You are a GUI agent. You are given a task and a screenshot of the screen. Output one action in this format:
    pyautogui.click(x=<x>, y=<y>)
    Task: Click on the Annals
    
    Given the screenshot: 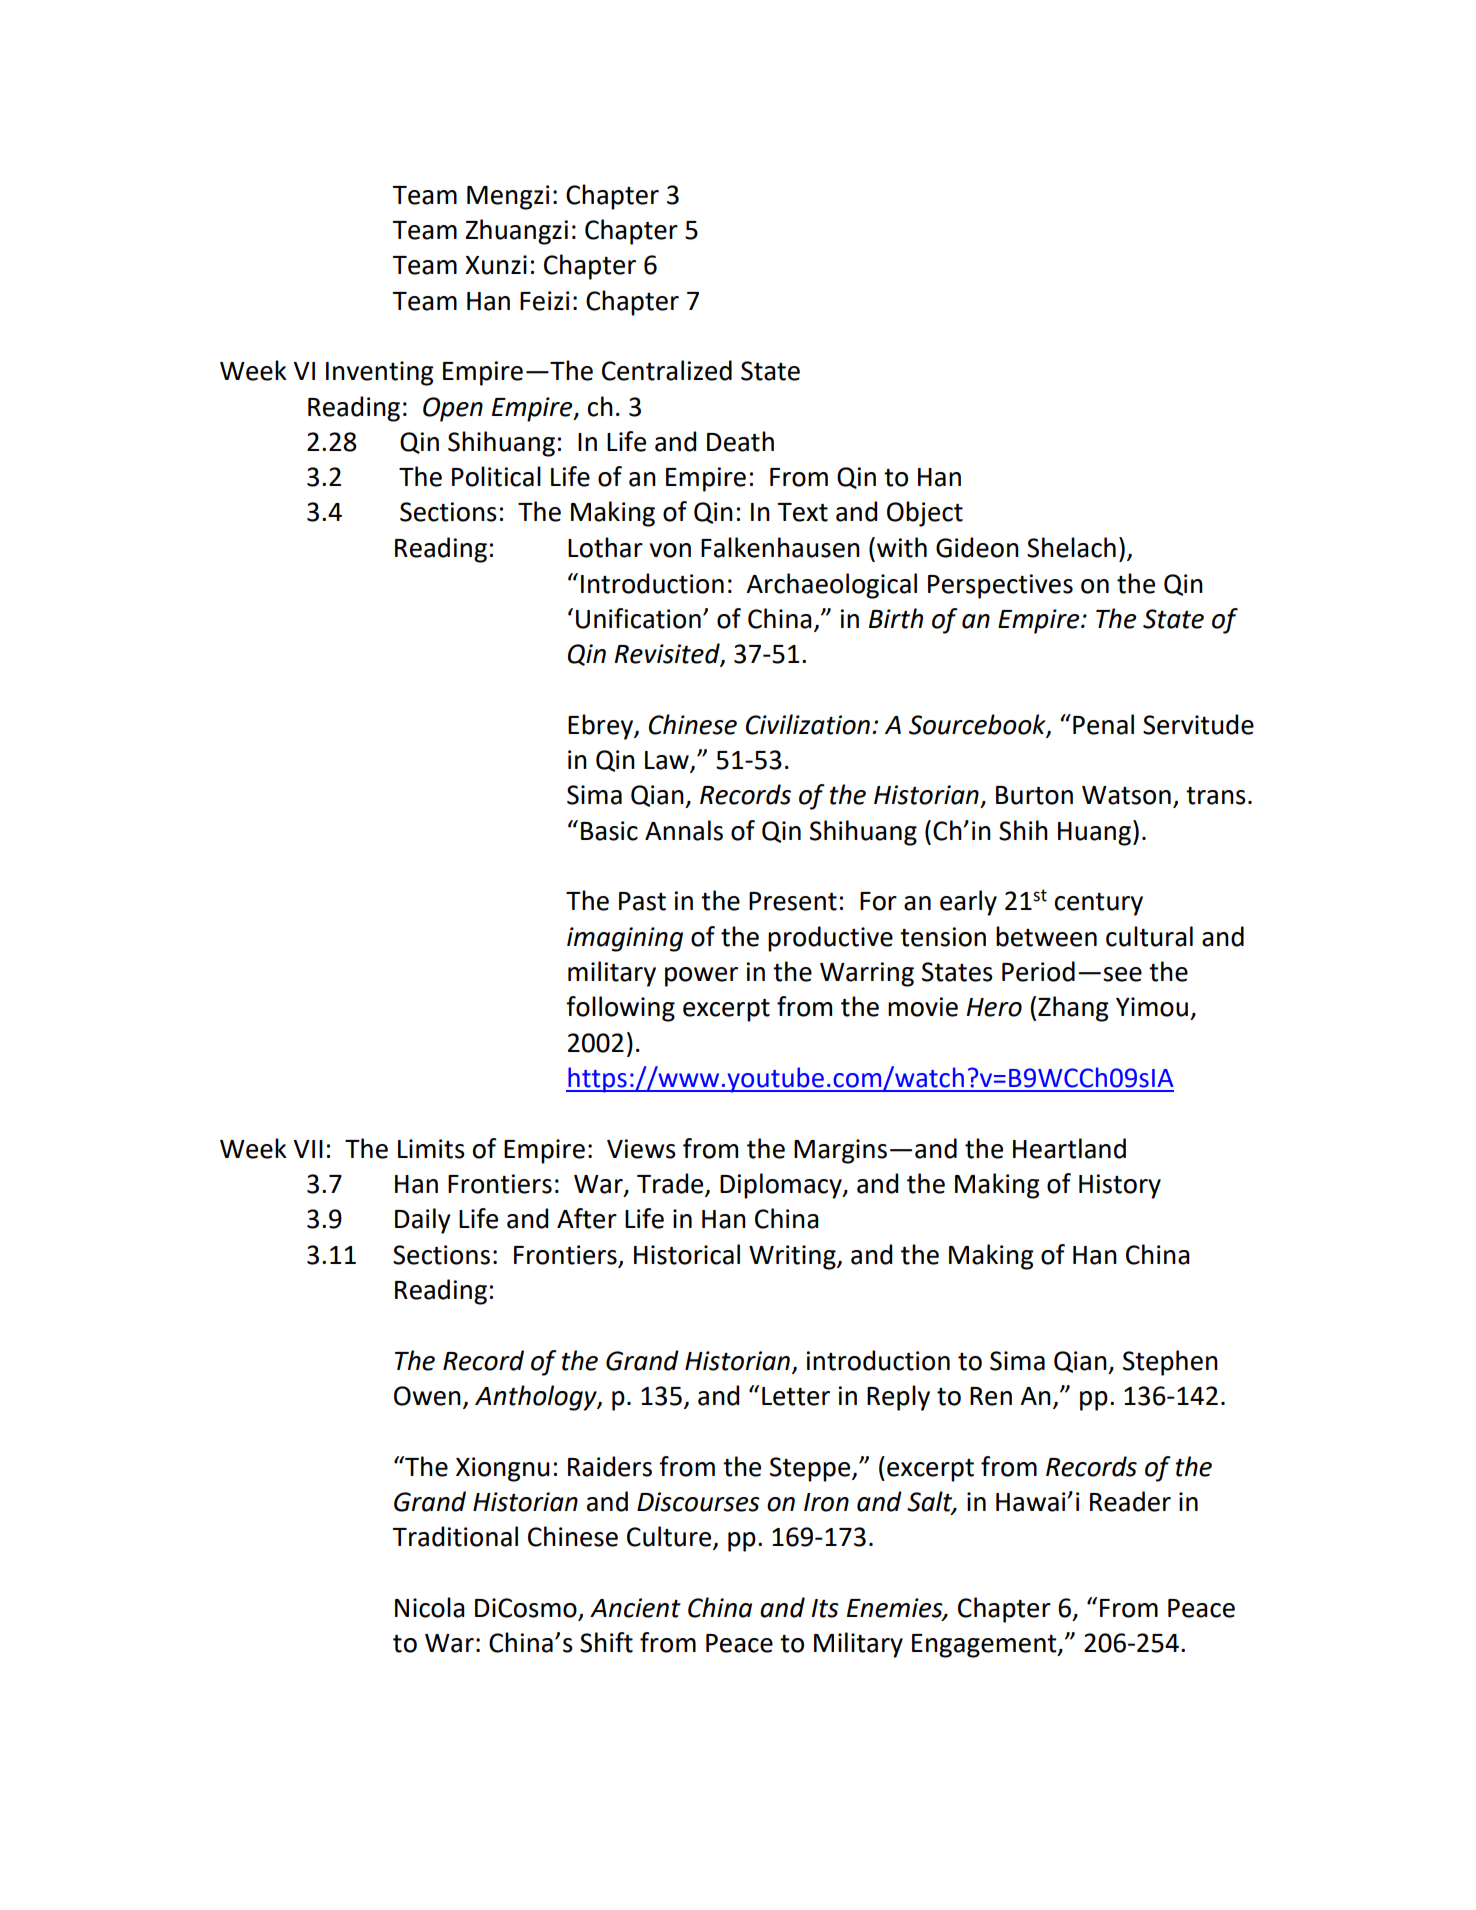 What is the action you would take?
    pyautogui.click(x=684, y=830)
